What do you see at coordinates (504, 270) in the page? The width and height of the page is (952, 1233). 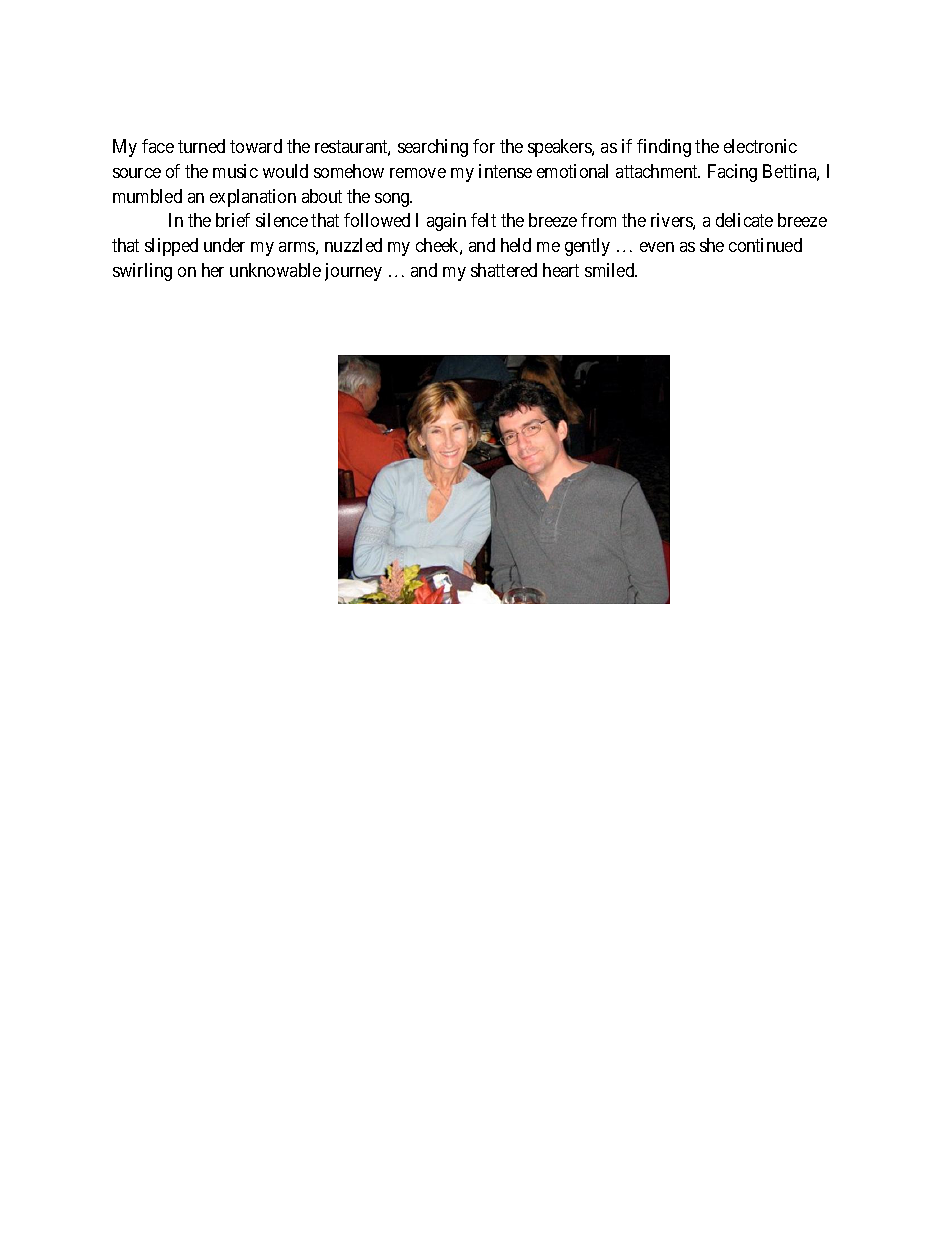 I see `shattered` at bounding box center [504, 270].
